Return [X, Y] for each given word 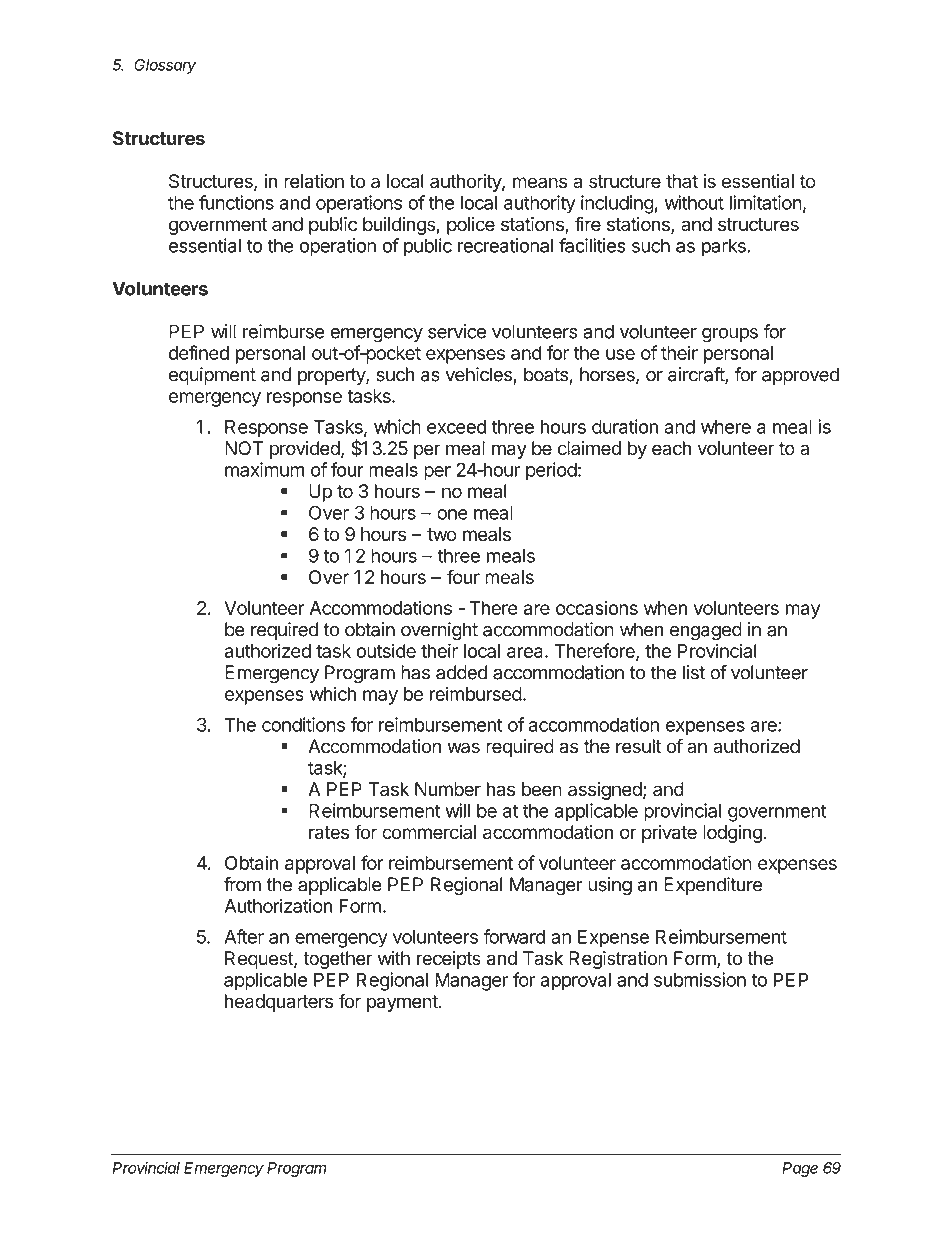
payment [402, 1003]
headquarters [279, 1003]
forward [514, 936]
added [461, 672]
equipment [212, 376]
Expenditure [713, 886]
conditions [303, 724]
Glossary [166, 67]
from [242, 884]
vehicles [479, 375]
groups [730, 335]
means [539, 182]
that [682, 181]
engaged [706, 631]
